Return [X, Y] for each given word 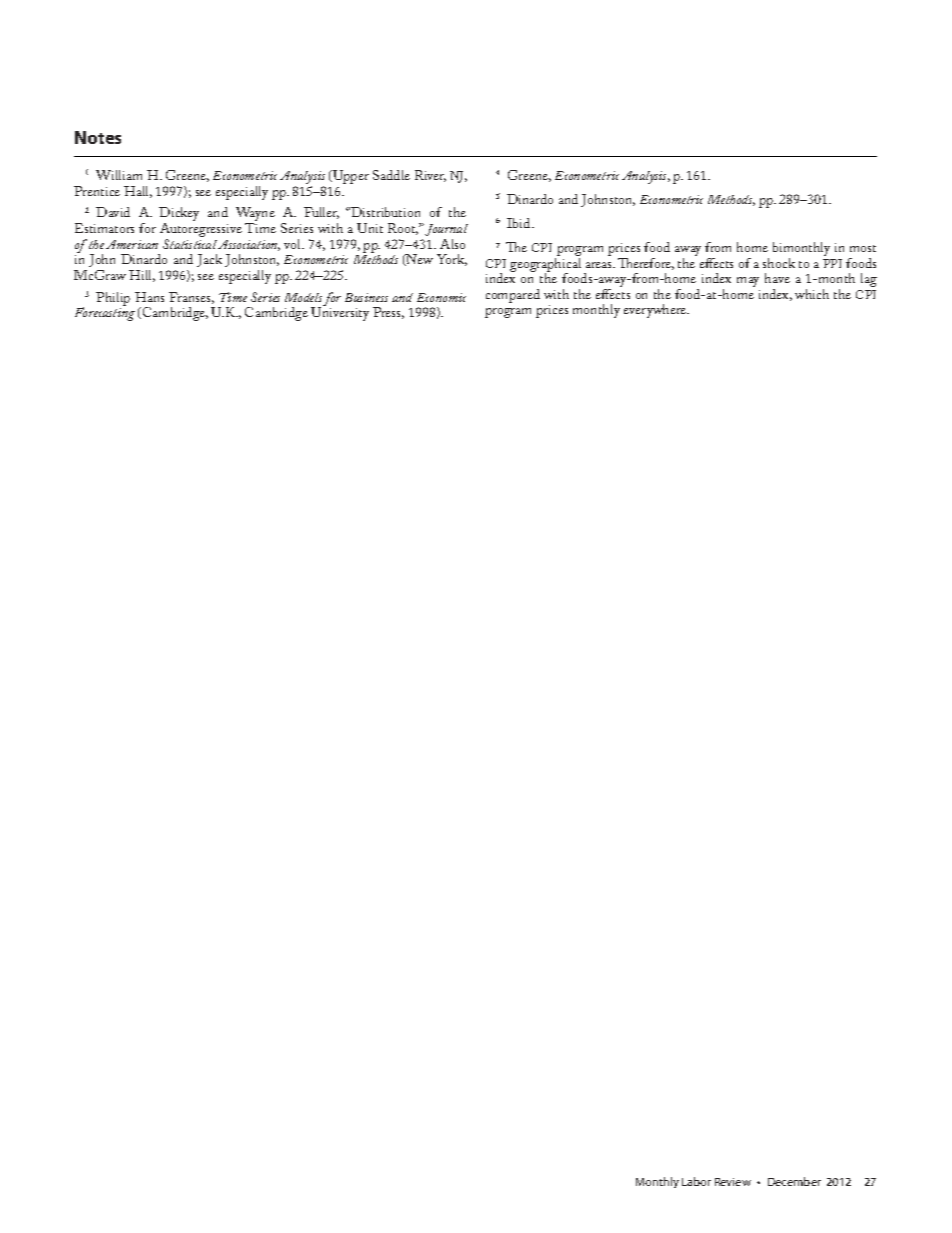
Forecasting [105, 314]
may [748, 282]
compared [513, 296]
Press [388, 313]
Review [733, 1182]
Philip [113, 299]
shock [779, 263]
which [812, 294]
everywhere [656, 311]
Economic [441, 297]
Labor [696, 1181]
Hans [149, 297]
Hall [138, 192]
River [430, 176]
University [340, 313]
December [794, 1181]
